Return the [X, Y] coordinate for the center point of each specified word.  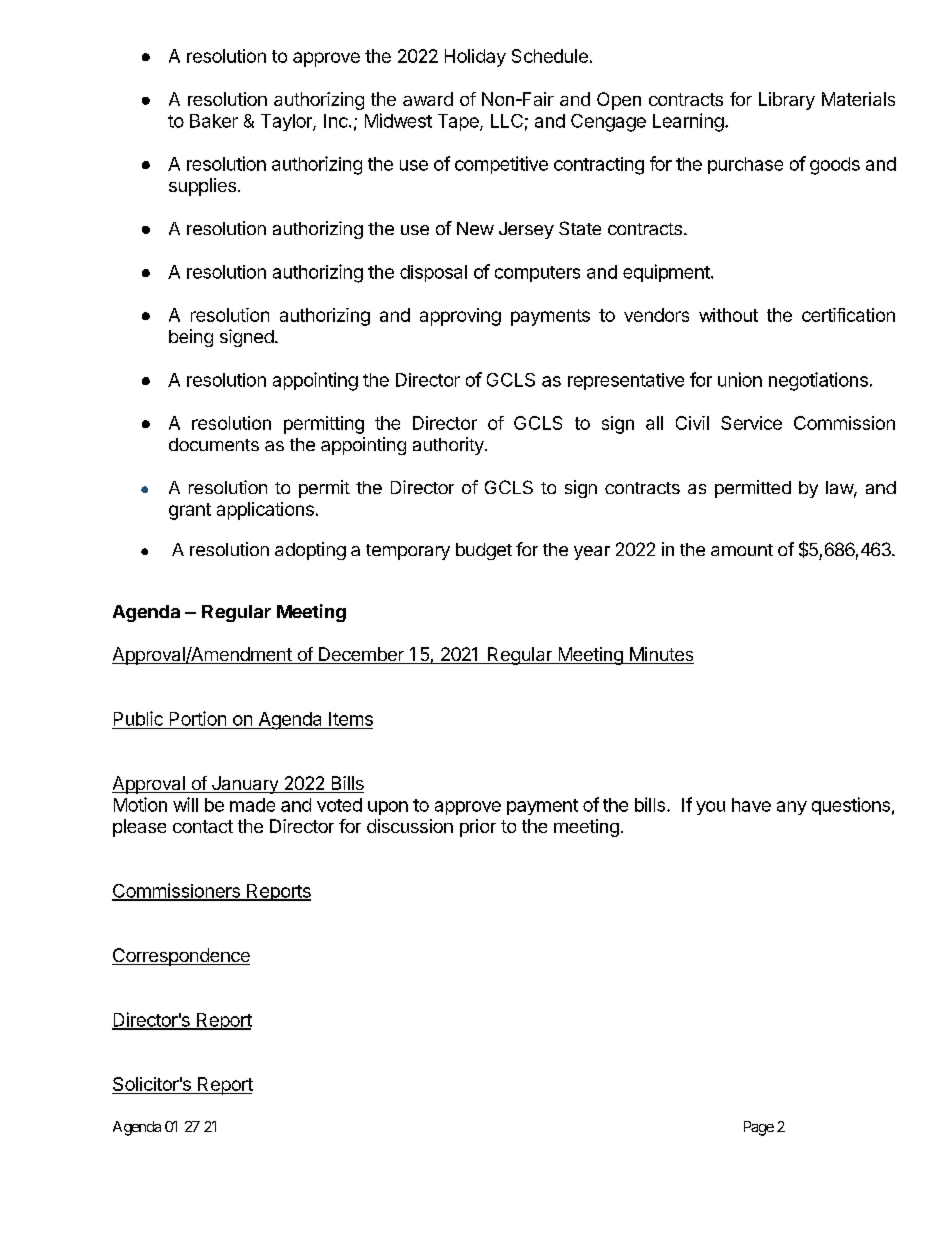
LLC [507, 121]
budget [484, 551]
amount [742, 550]
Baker [214, 121]
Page [759, 1128]
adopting [310, 551]
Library [787, 101]
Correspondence [181, 957]
